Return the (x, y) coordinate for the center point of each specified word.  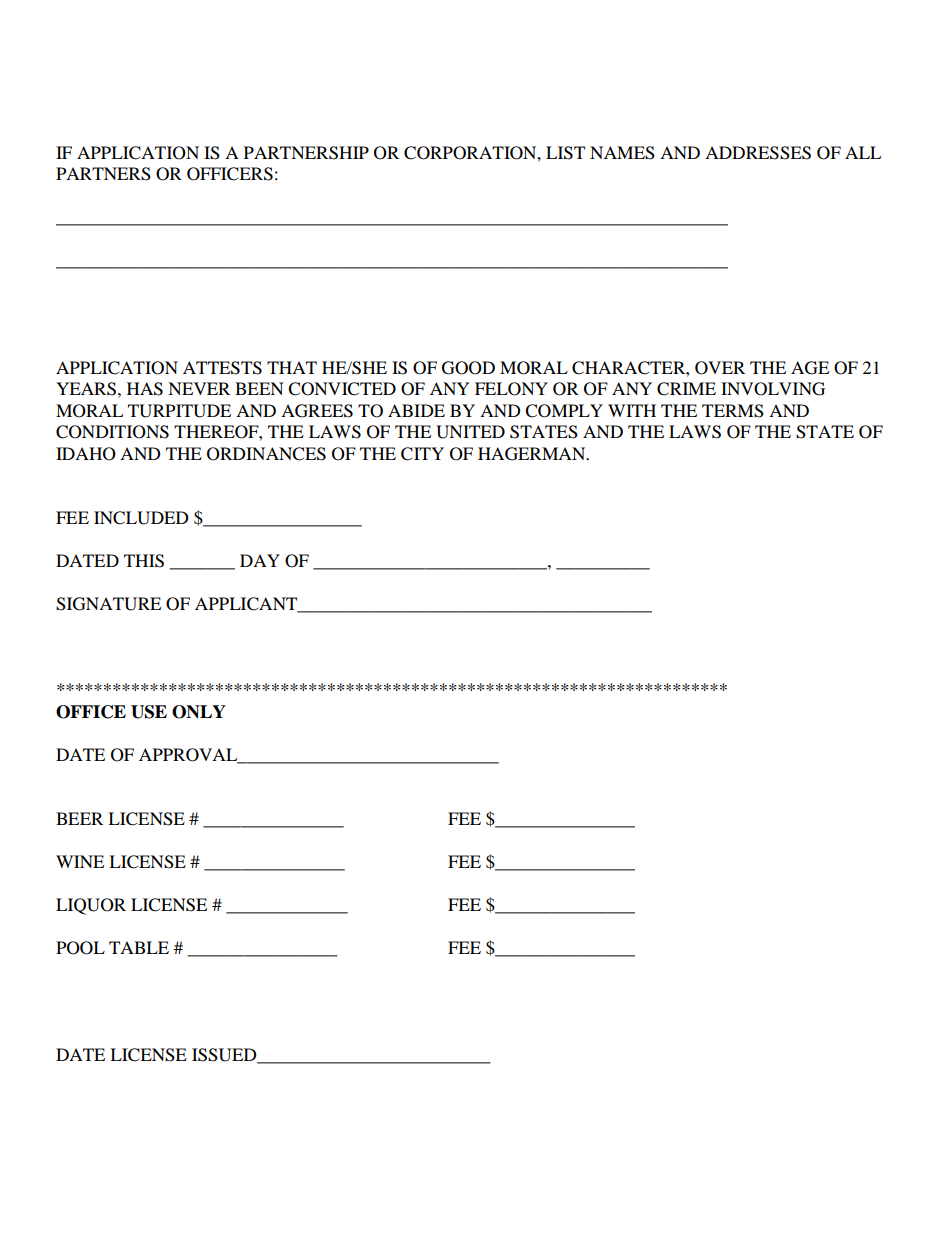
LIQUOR (91, 906)
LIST (565, 153)
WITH (632, 410)
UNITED (470, 432)
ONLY (199, 712)
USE (149, 712)
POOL (80, 948)
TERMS (733, 411)
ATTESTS (222, 368)
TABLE (139, 947)
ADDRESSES (758, 153)
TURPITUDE (179, 411)
